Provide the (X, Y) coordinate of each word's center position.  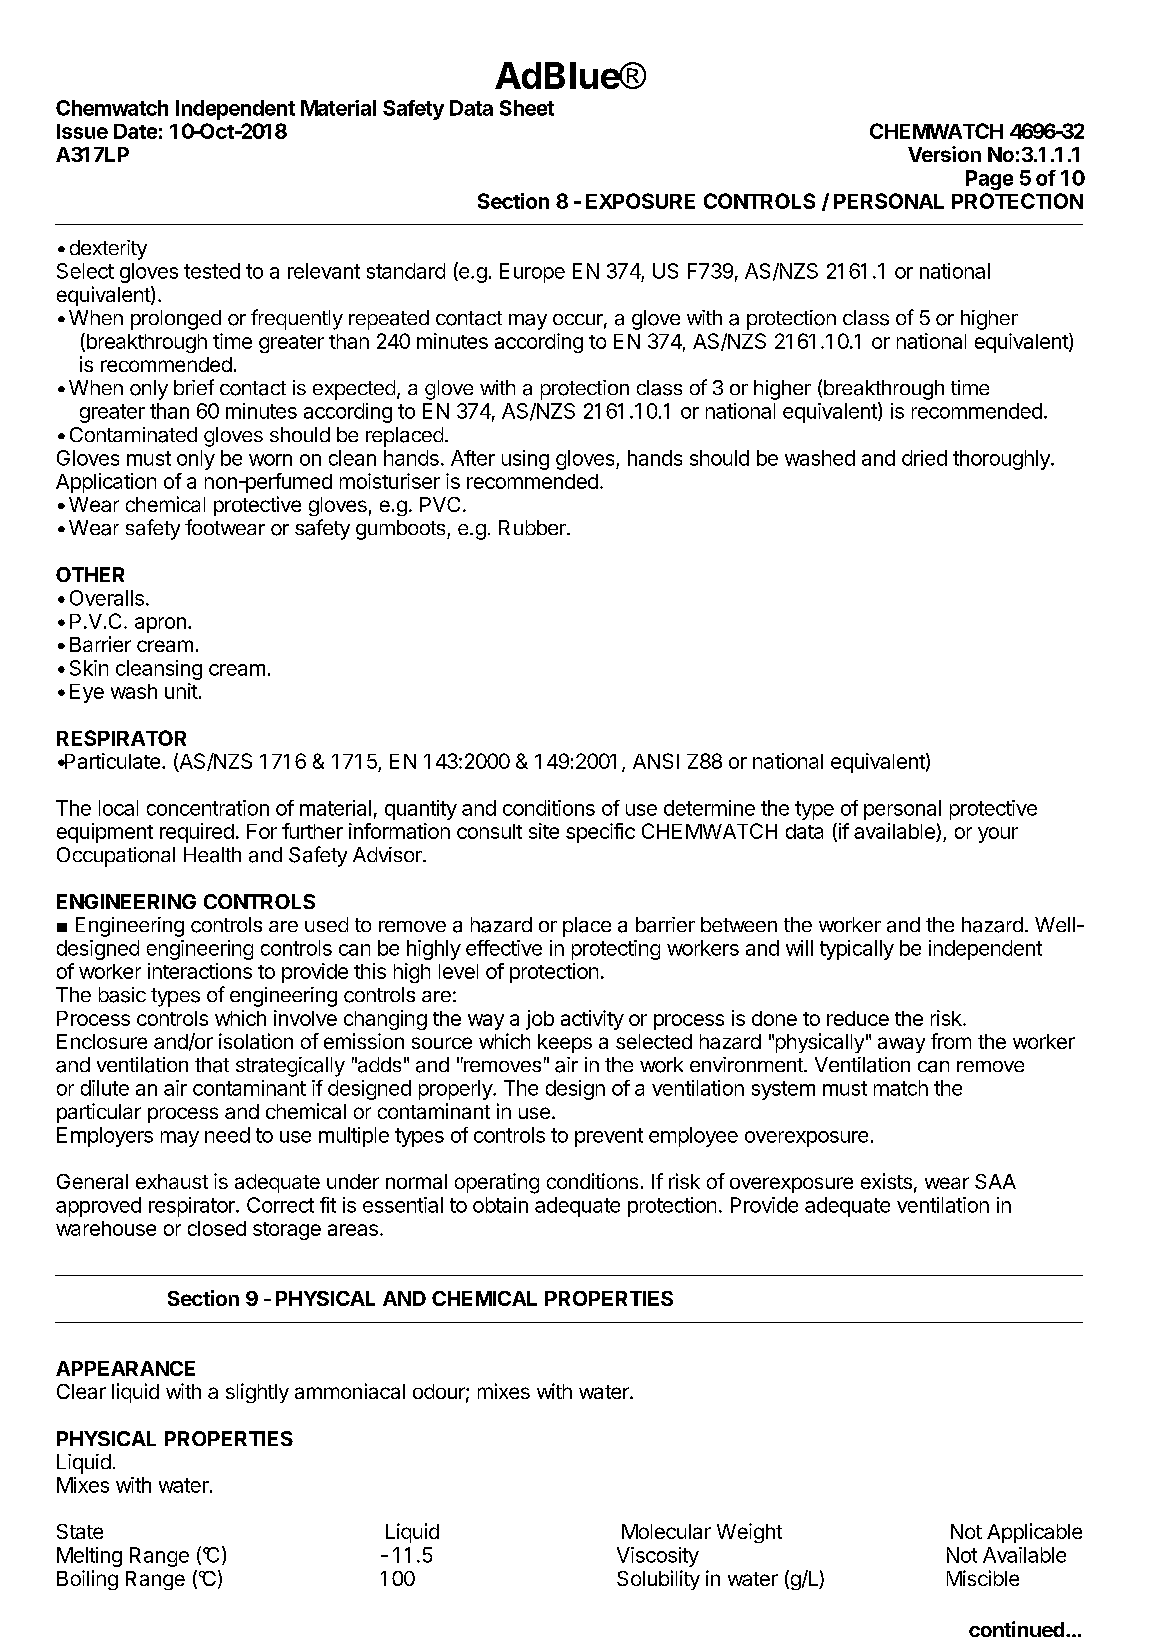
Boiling (87, 1580)
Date (135, 131)
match (901, 1088)
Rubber (533, 527)
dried (924, 458)
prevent (609, 1137)
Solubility (658, 1580)
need (227, 1135)
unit (181, 691)
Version (944, 154)
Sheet (527, 108)
